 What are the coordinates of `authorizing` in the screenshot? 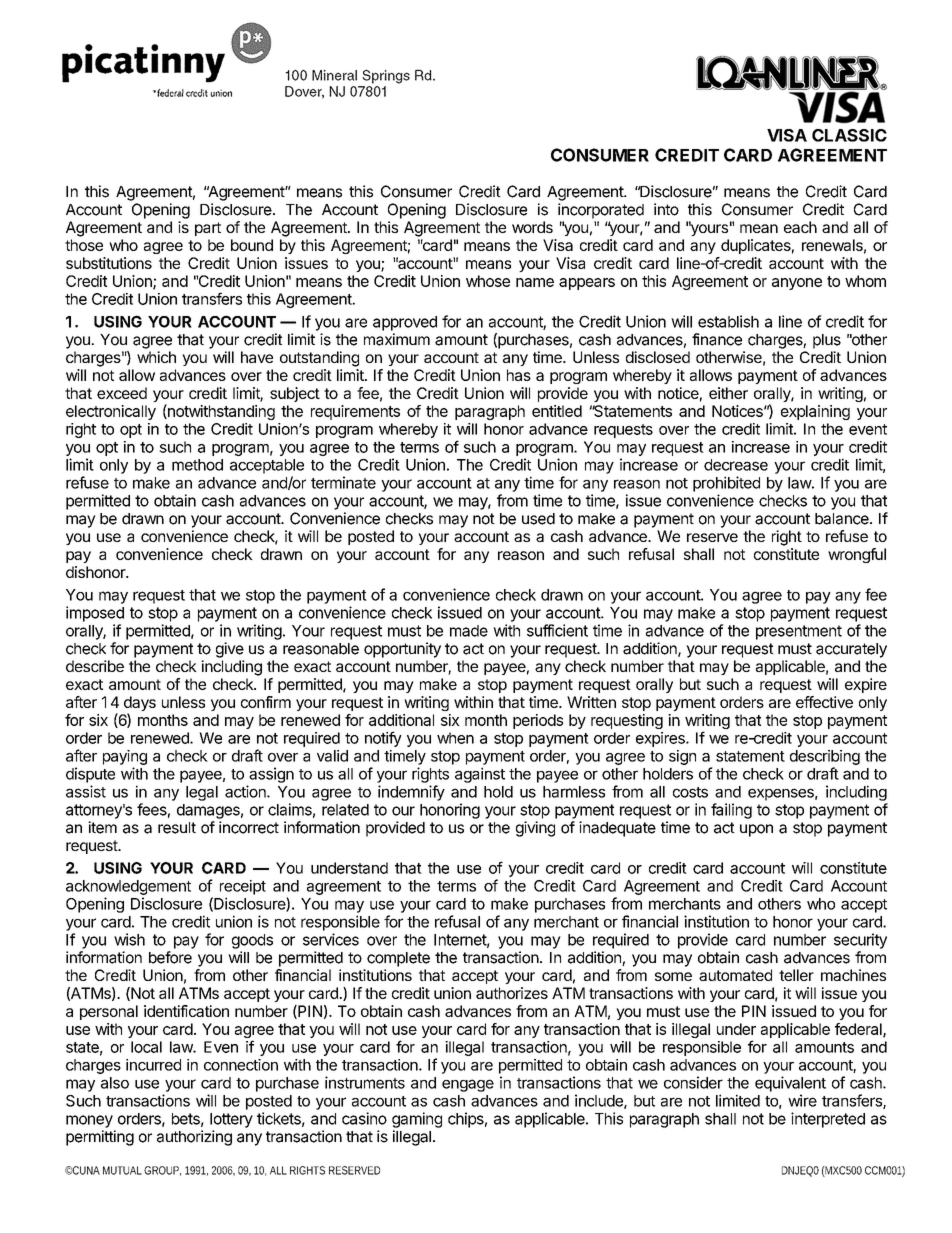 It's located at (194, 1138).
